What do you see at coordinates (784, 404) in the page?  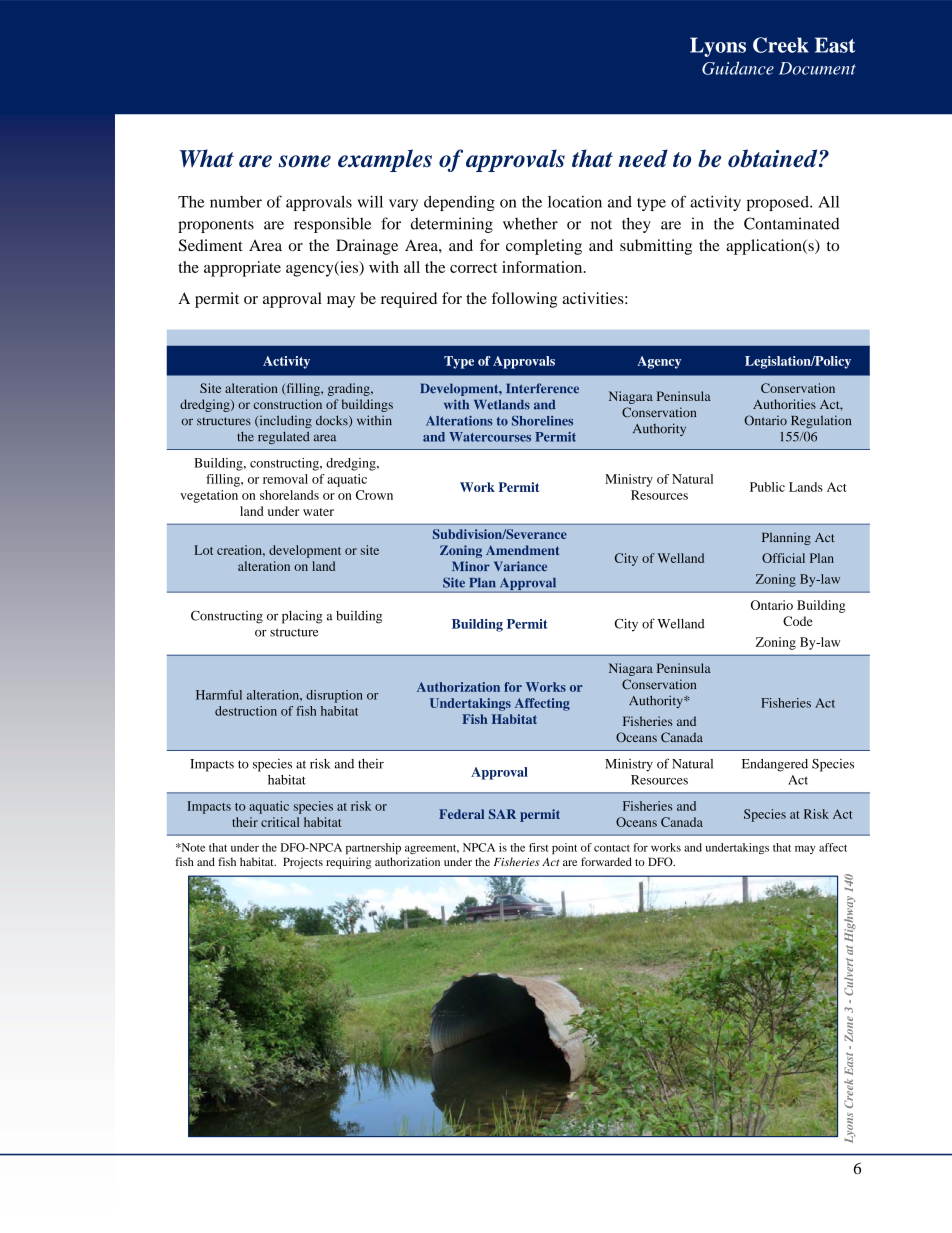 I see `Authorities` at bounding box center [784, 404].
